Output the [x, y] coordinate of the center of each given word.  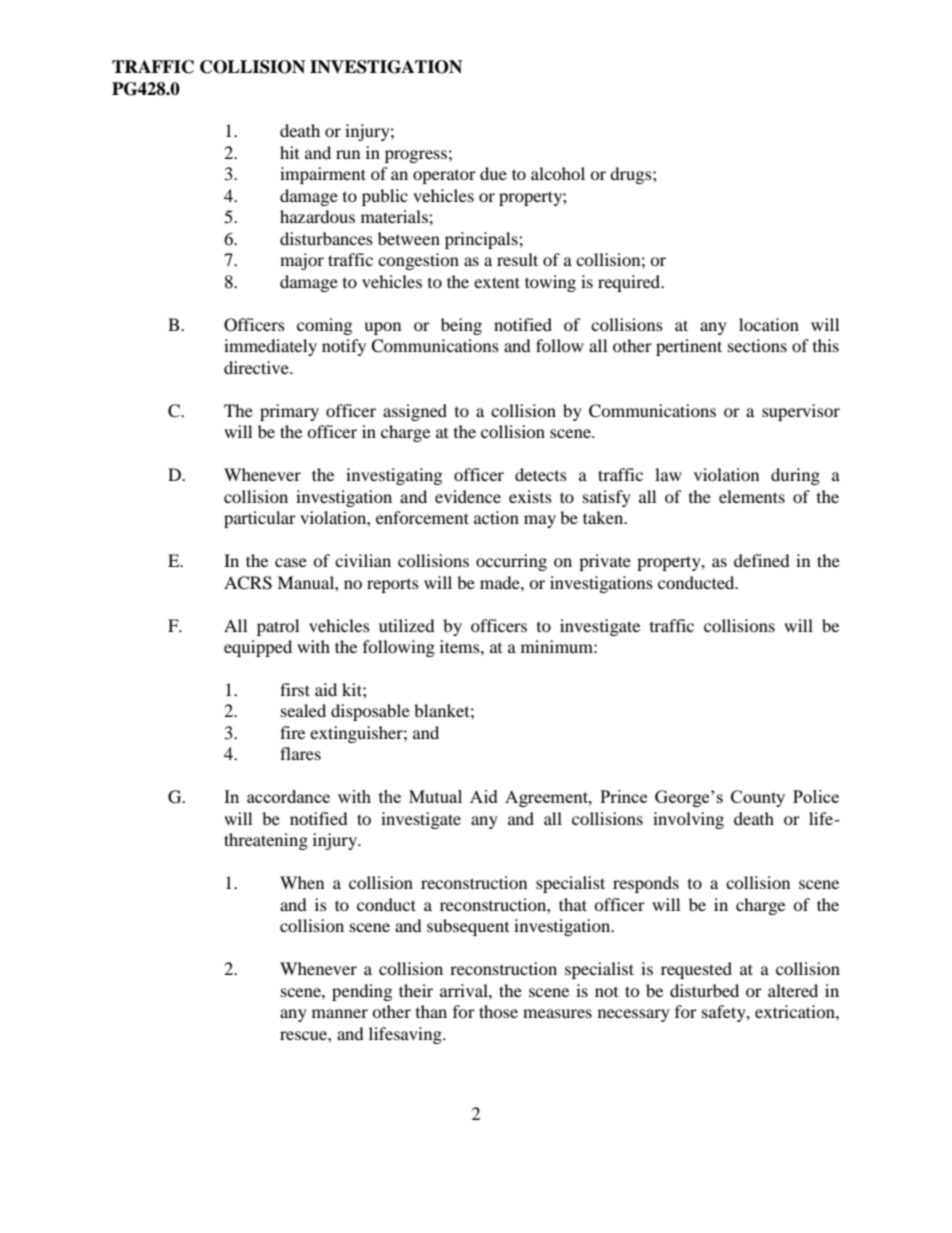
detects [541, 474]
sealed [303, 710]
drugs [632, 175]
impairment [323, 175]
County [758, 798]
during [795, 476]
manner [340, 1013]
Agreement [547, 798]
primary [289, 412]
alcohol [558, 173]
